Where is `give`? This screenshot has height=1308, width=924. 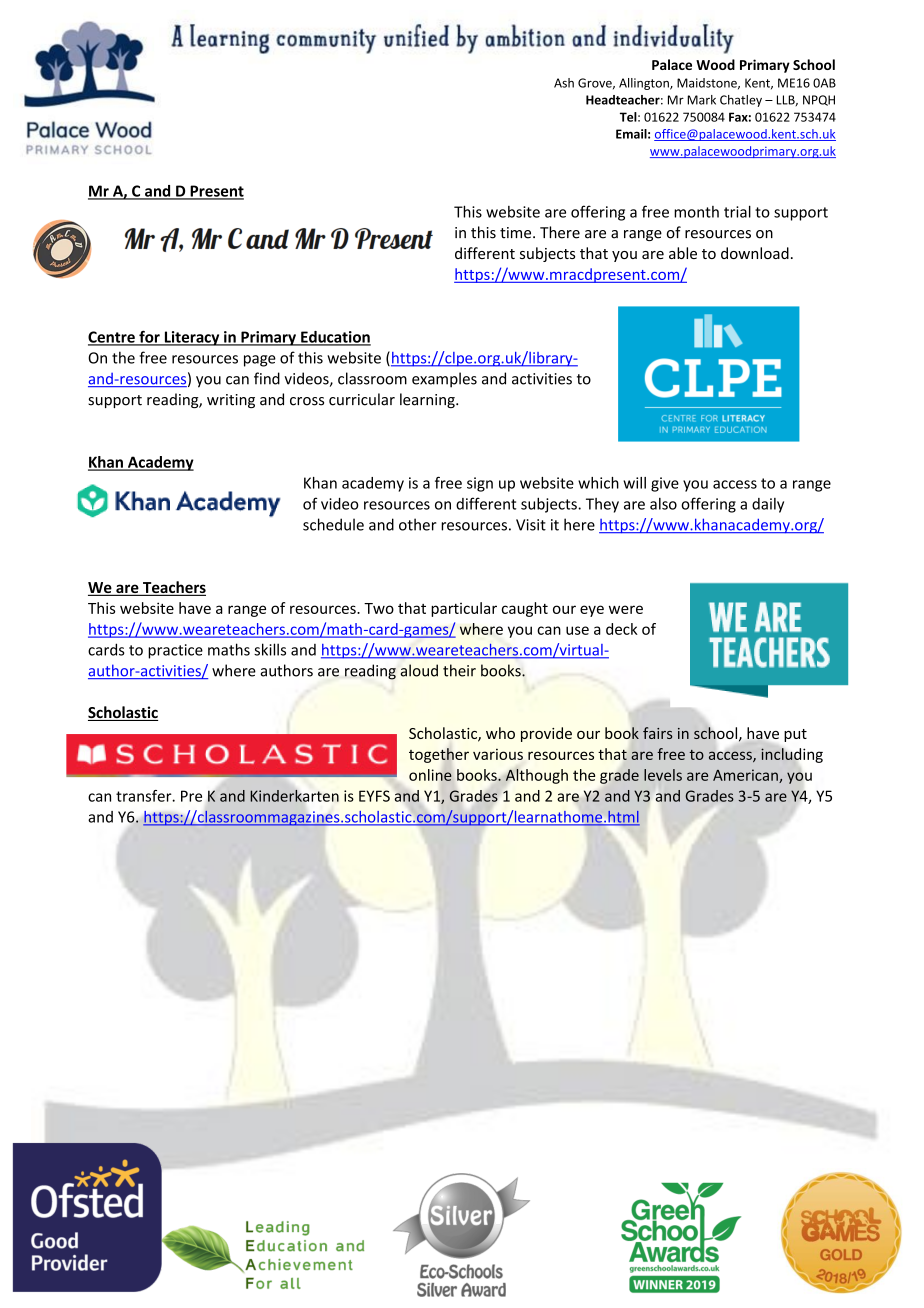 give is located at coordinates (665, 484).
